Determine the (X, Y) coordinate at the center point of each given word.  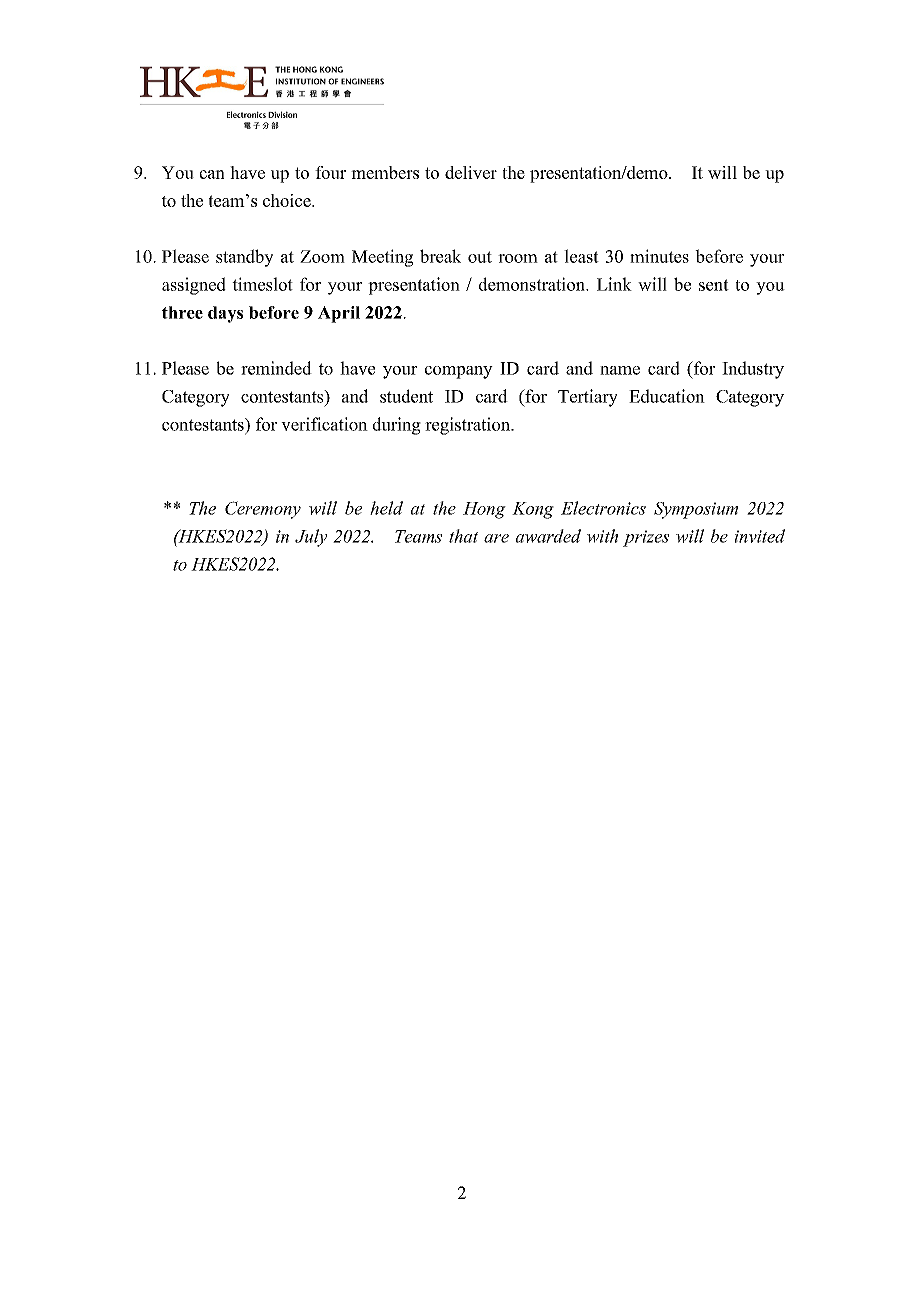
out (480, 257)
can (212, 174)
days (225, 314)
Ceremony (263, 510)
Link (614, 284)
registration (469, 426)
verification (324, 424)
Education (667, 396)
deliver (471, 172)
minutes (659, 256)
